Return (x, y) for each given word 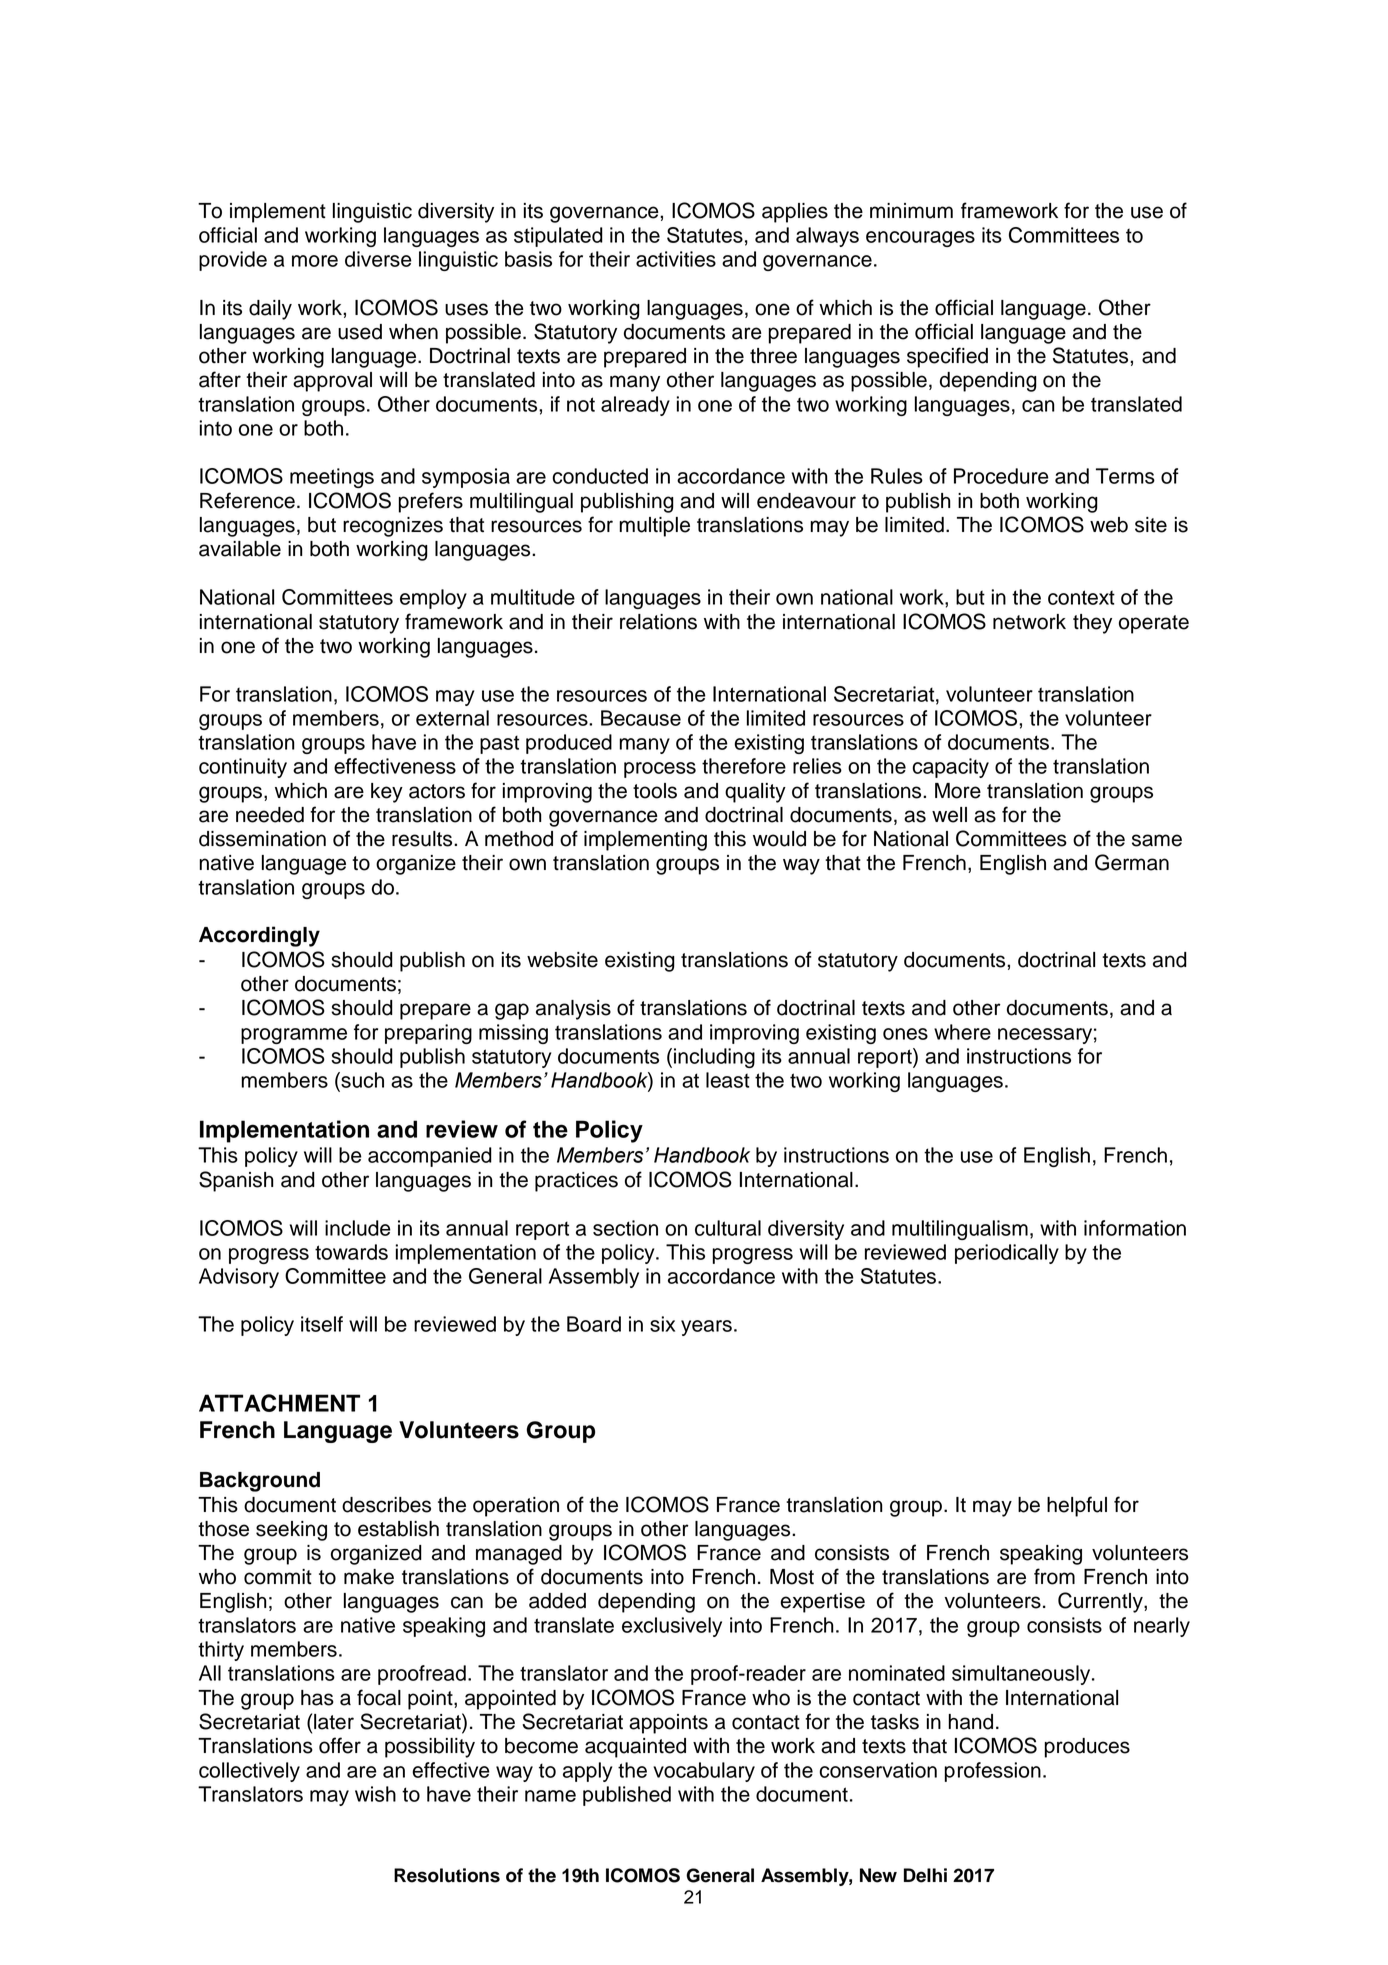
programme (294, 1036)
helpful (1077, 1506)
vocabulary (704, 1772)
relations (658, 622)
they (1092, 624)
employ (433, 599)
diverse (378, 259)
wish (375, 1794)
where (962, 1032)
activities (676, 259)
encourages (920, 239)
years (706, 1328)
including (714, 1058)
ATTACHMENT (279, 1403)
